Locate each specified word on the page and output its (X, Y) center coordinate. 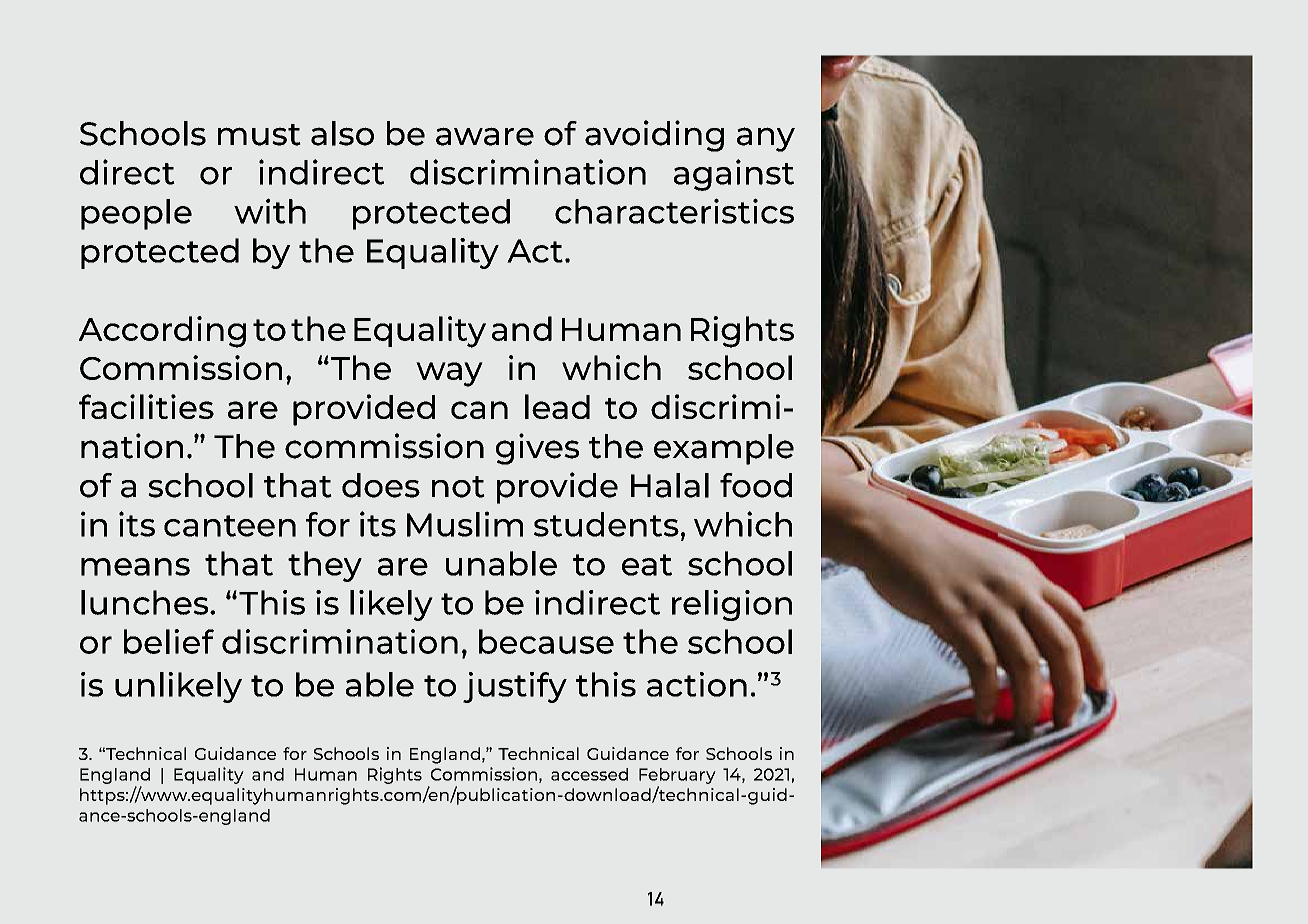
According (162, 332)
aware (485, 136)
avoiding (654, 136)
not (458, 487)
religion (732, 605)
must (259, 135)
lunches (146, 602)
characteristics (674, 211)
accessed (589, 774)
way (449, 374)
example (724, 449)
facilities (146, 406)
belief (169, 641)
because (546, 641)
